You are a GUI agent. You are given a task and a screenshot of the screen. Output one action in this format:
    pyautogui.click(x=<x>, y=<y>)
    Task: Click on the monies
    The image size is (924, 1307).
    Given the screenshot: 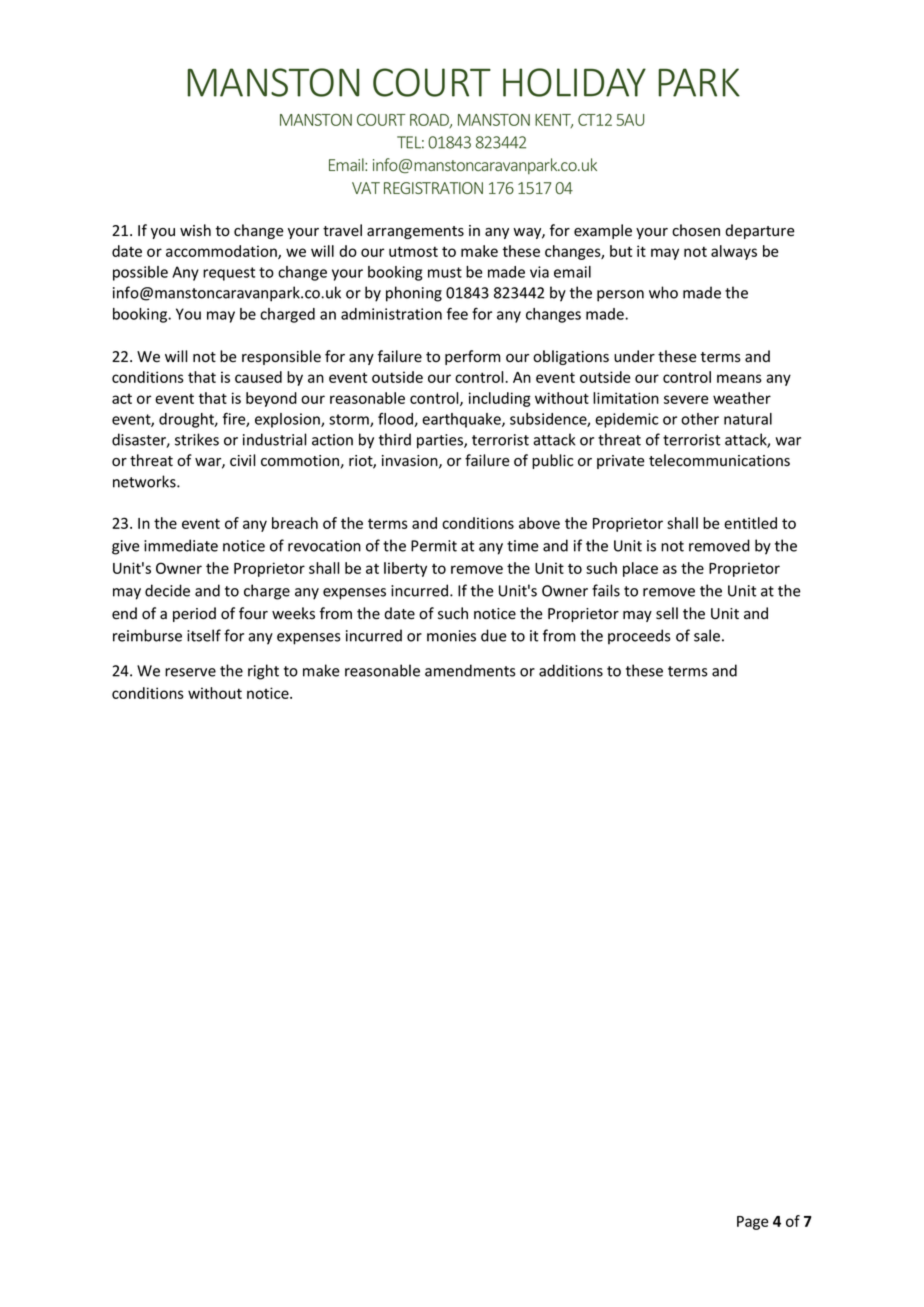 What is the action you would take?
    pyautogui.click(x=451, y=636)
